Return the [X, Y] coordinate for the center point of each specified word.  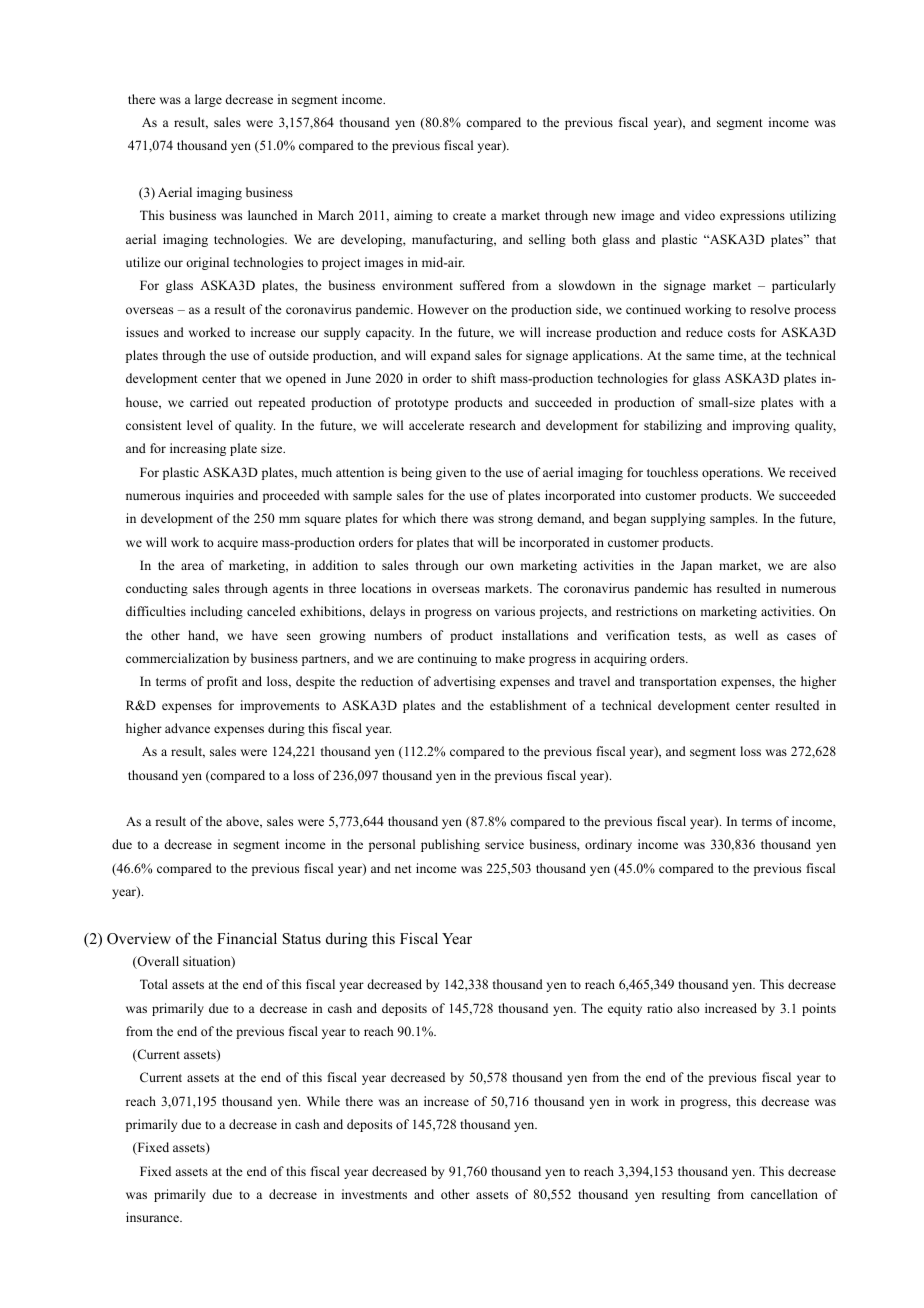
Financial [247, 938]
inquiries [210, 496]
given [451, 473]
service [504, 844]
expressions [752, 216]
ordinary [608, 845]
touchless [672, 472]
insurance [153, 1217]
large [208, 100]
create [469, 216]
